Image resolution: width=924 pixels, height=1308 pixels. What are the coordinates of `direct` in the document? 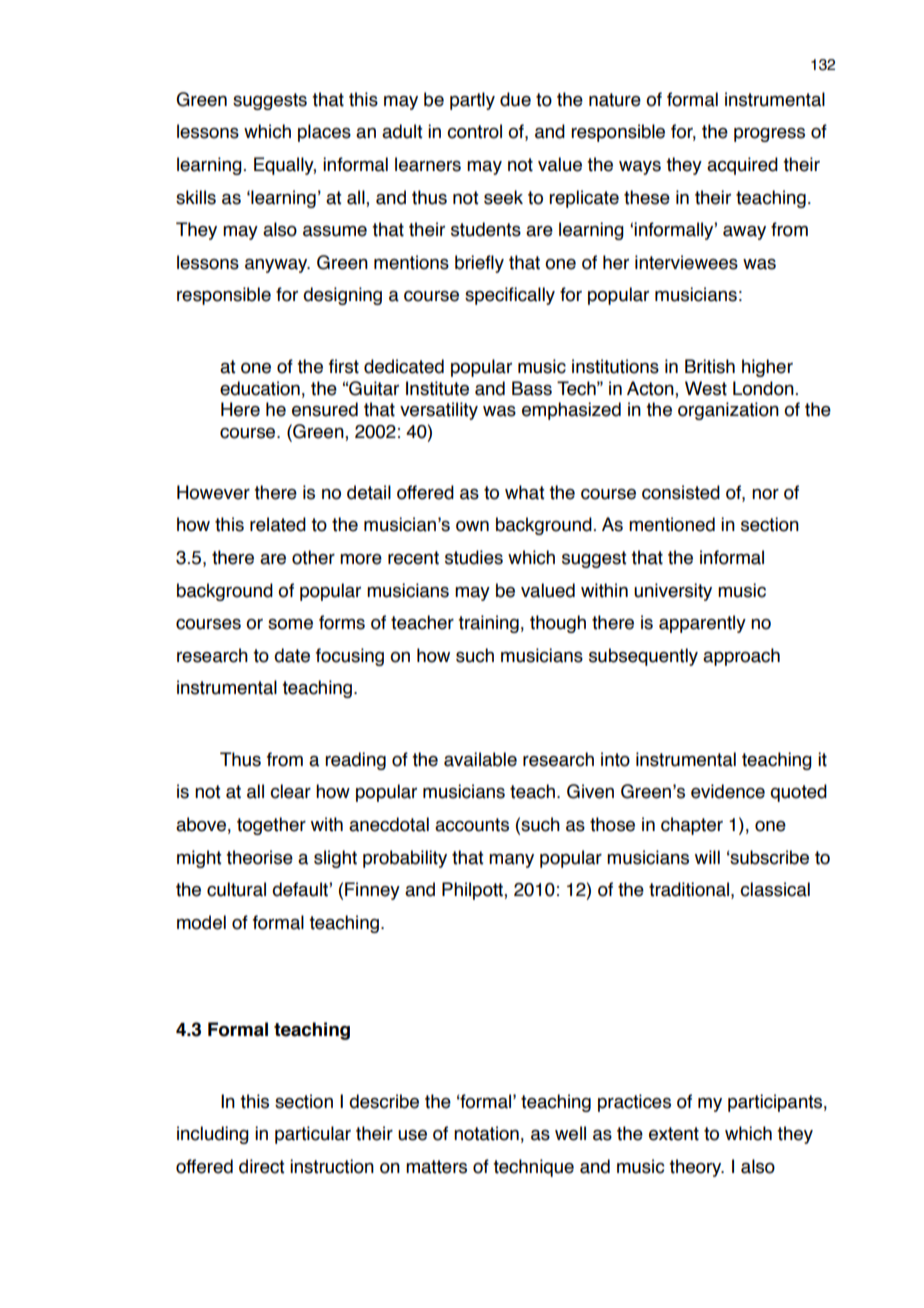 It's located at (261, 1166).
